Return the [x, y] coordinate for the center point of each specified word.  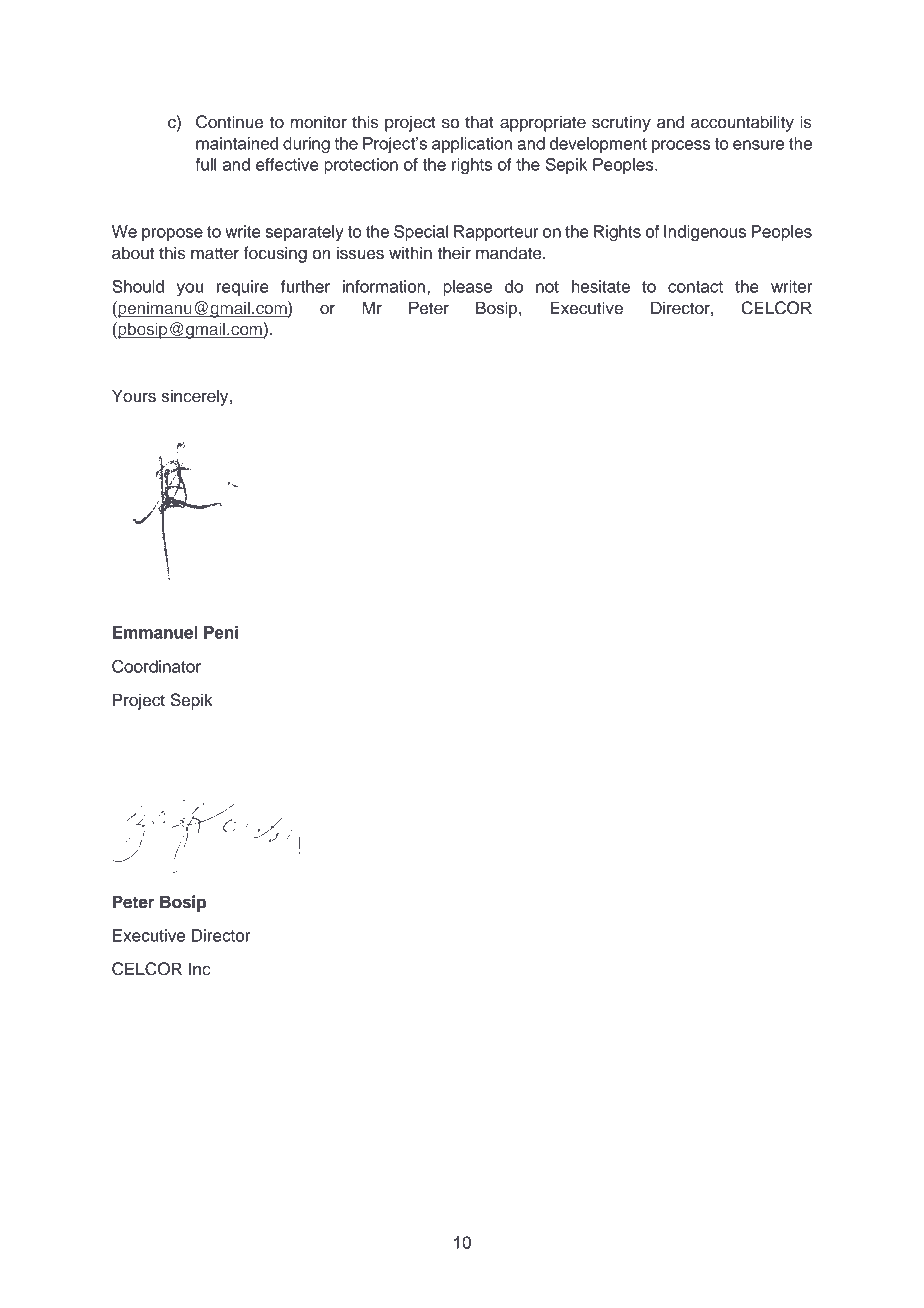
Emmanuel [155, 632]
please [467, 288]
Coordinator [156, 666]
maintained [237, 143]
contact [695, 287]
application [472, 145]
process [681, 146]
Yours [134, 396]
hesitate [601, 286]
